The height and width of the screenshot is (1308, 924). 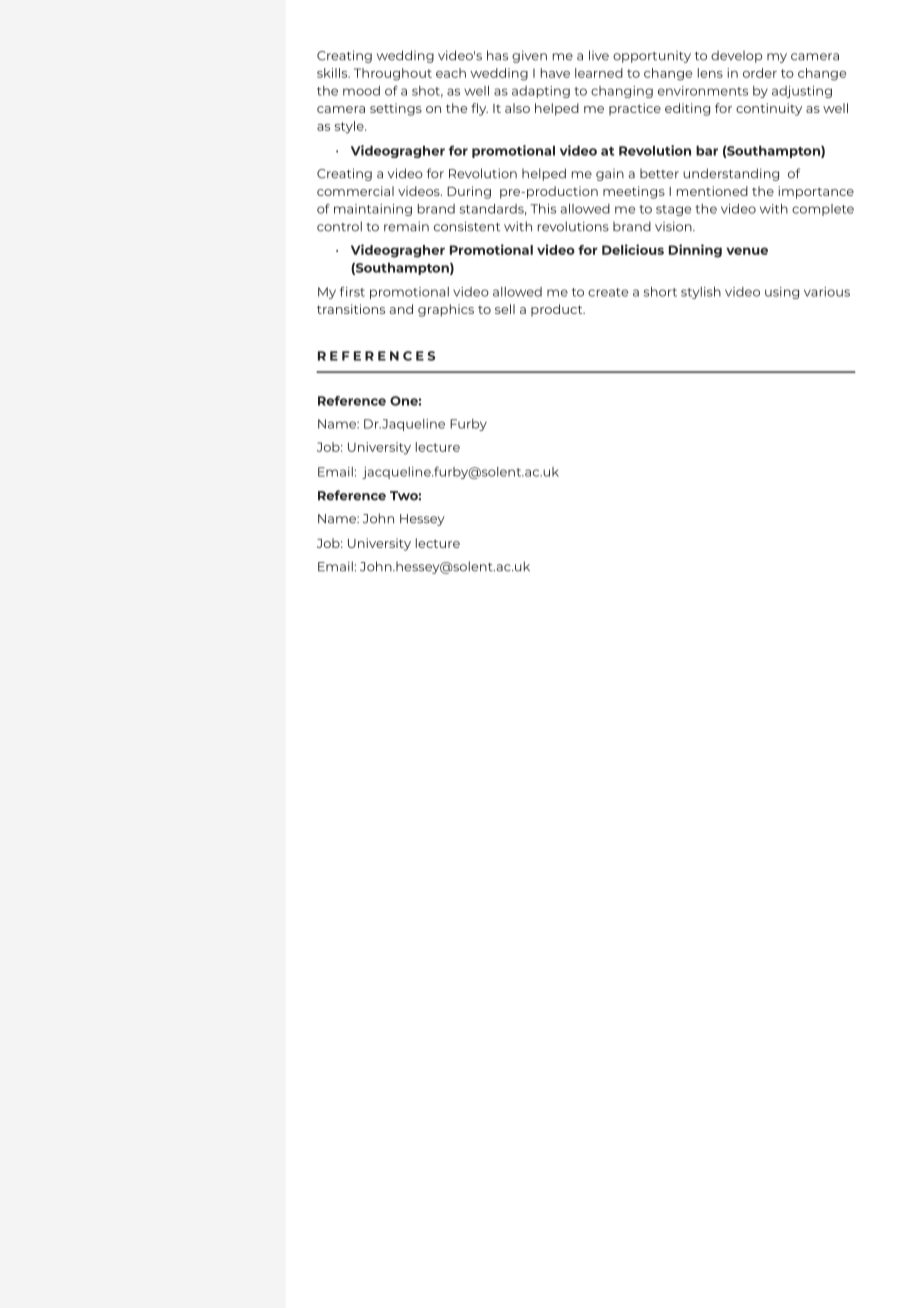 What do you see at coordinates (351, 309) in the screenshot?
I see `transitions` at bounding box center [351, 309].
